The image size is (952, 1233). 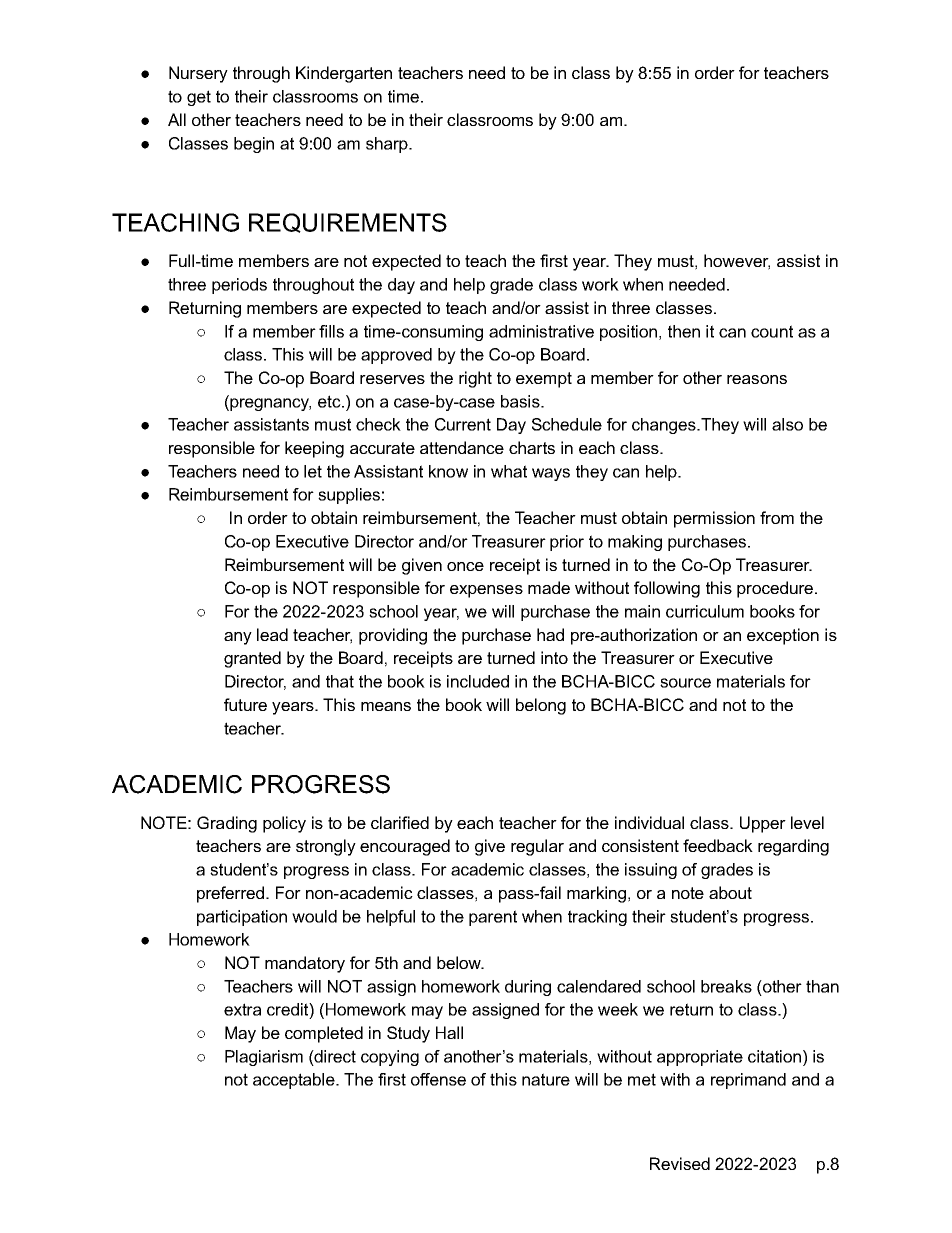 What do you see at coordinates (787, 424) in the screenshot?
I see `also` at bounding box center [787, 424].
